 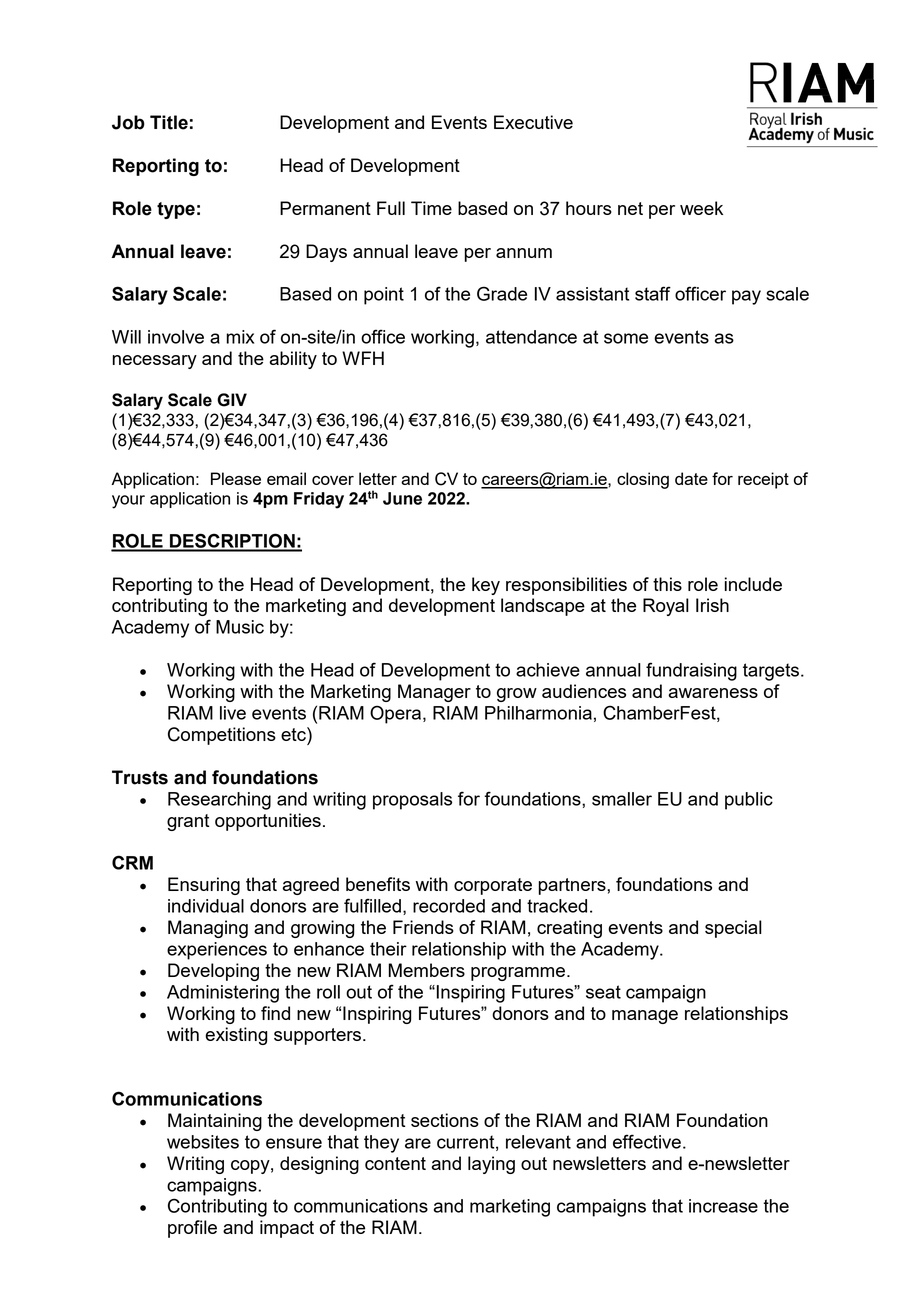 I want to click on profile, so click(x=192, y=1229).
